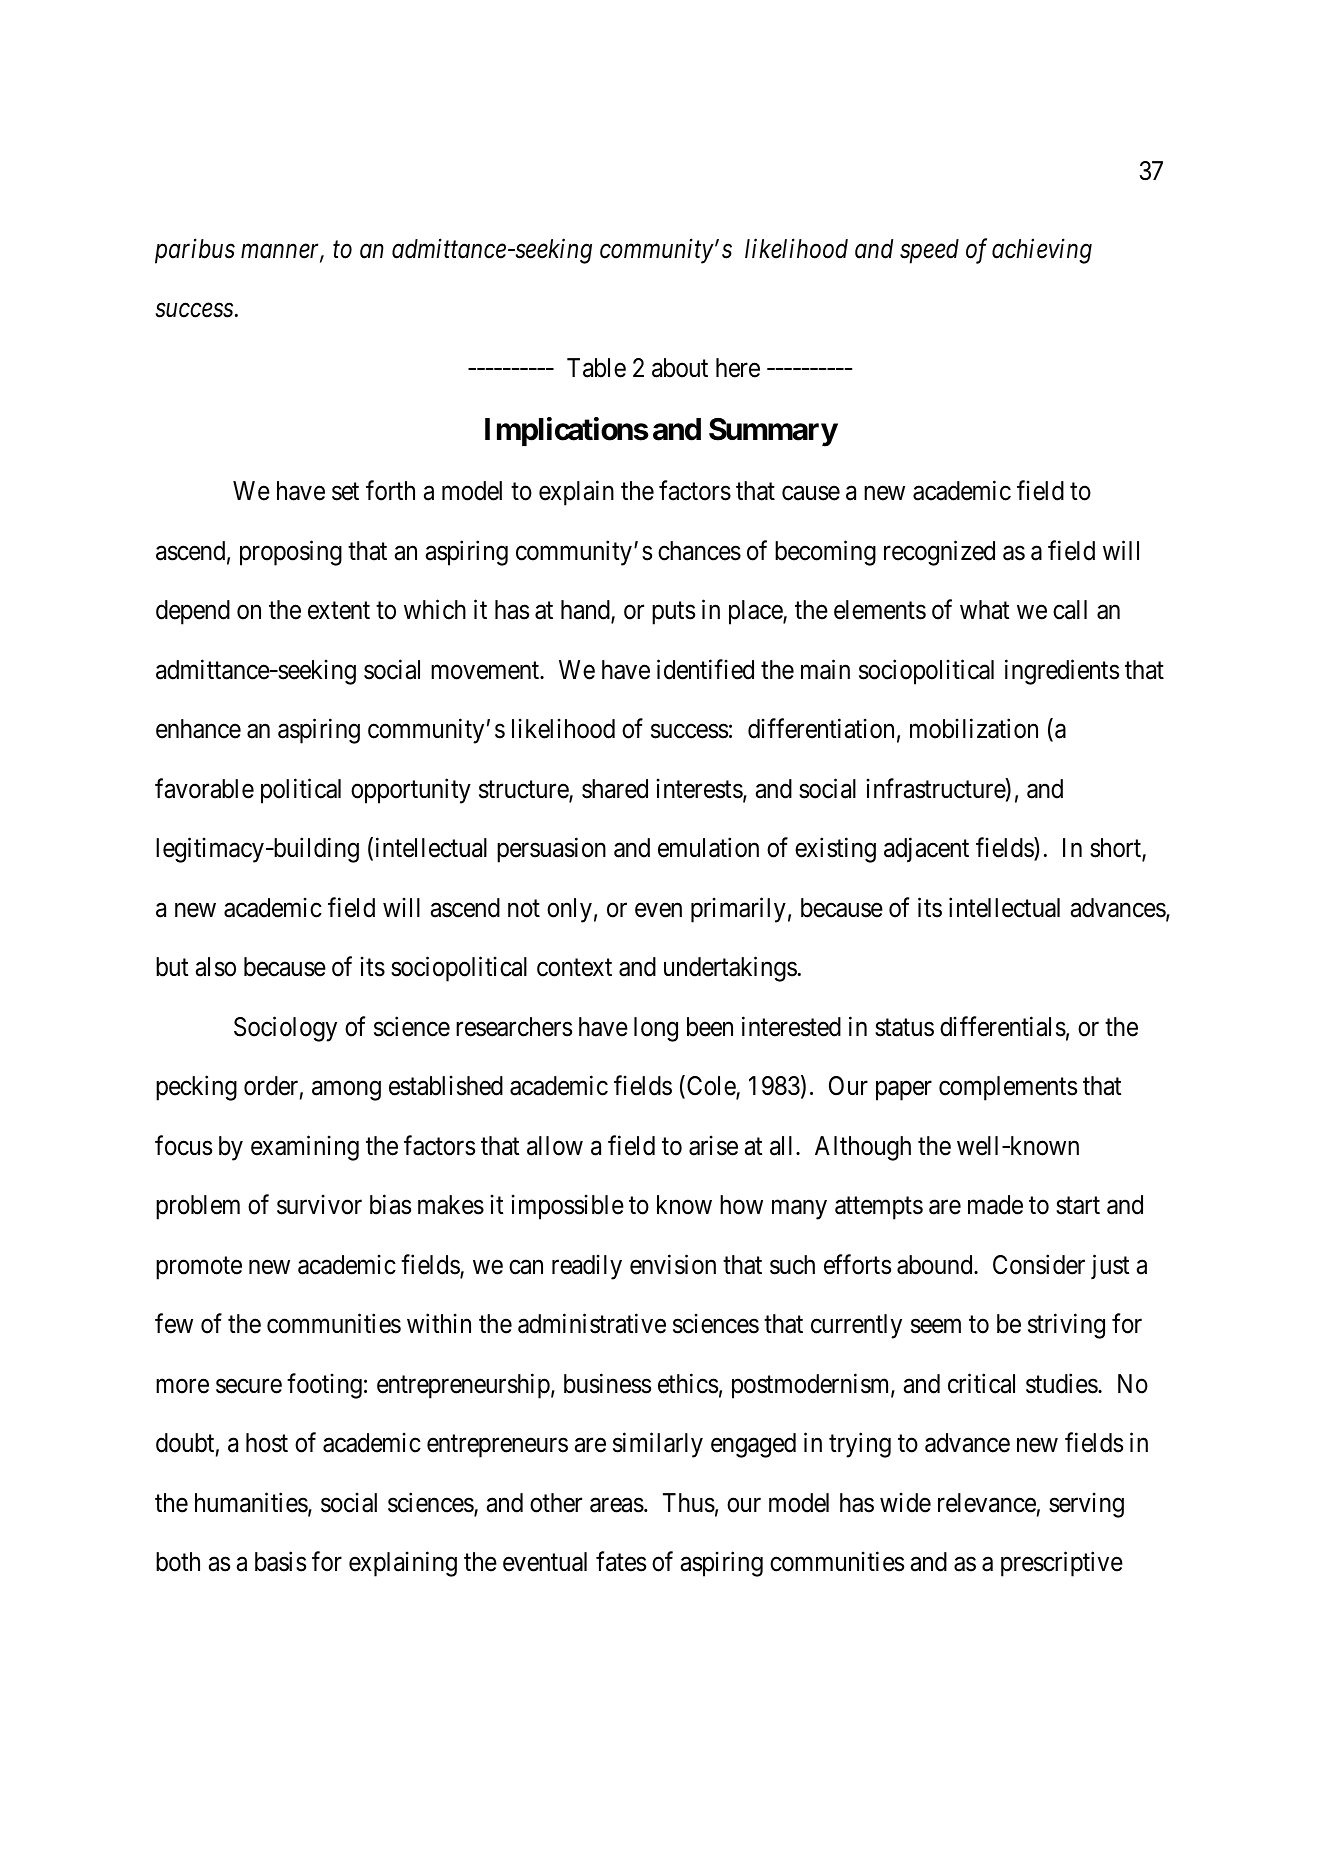 The image size is (1319, 1866). Describe the element at coordinates (680, 368) in the screenshot. I see `about` at that location.
